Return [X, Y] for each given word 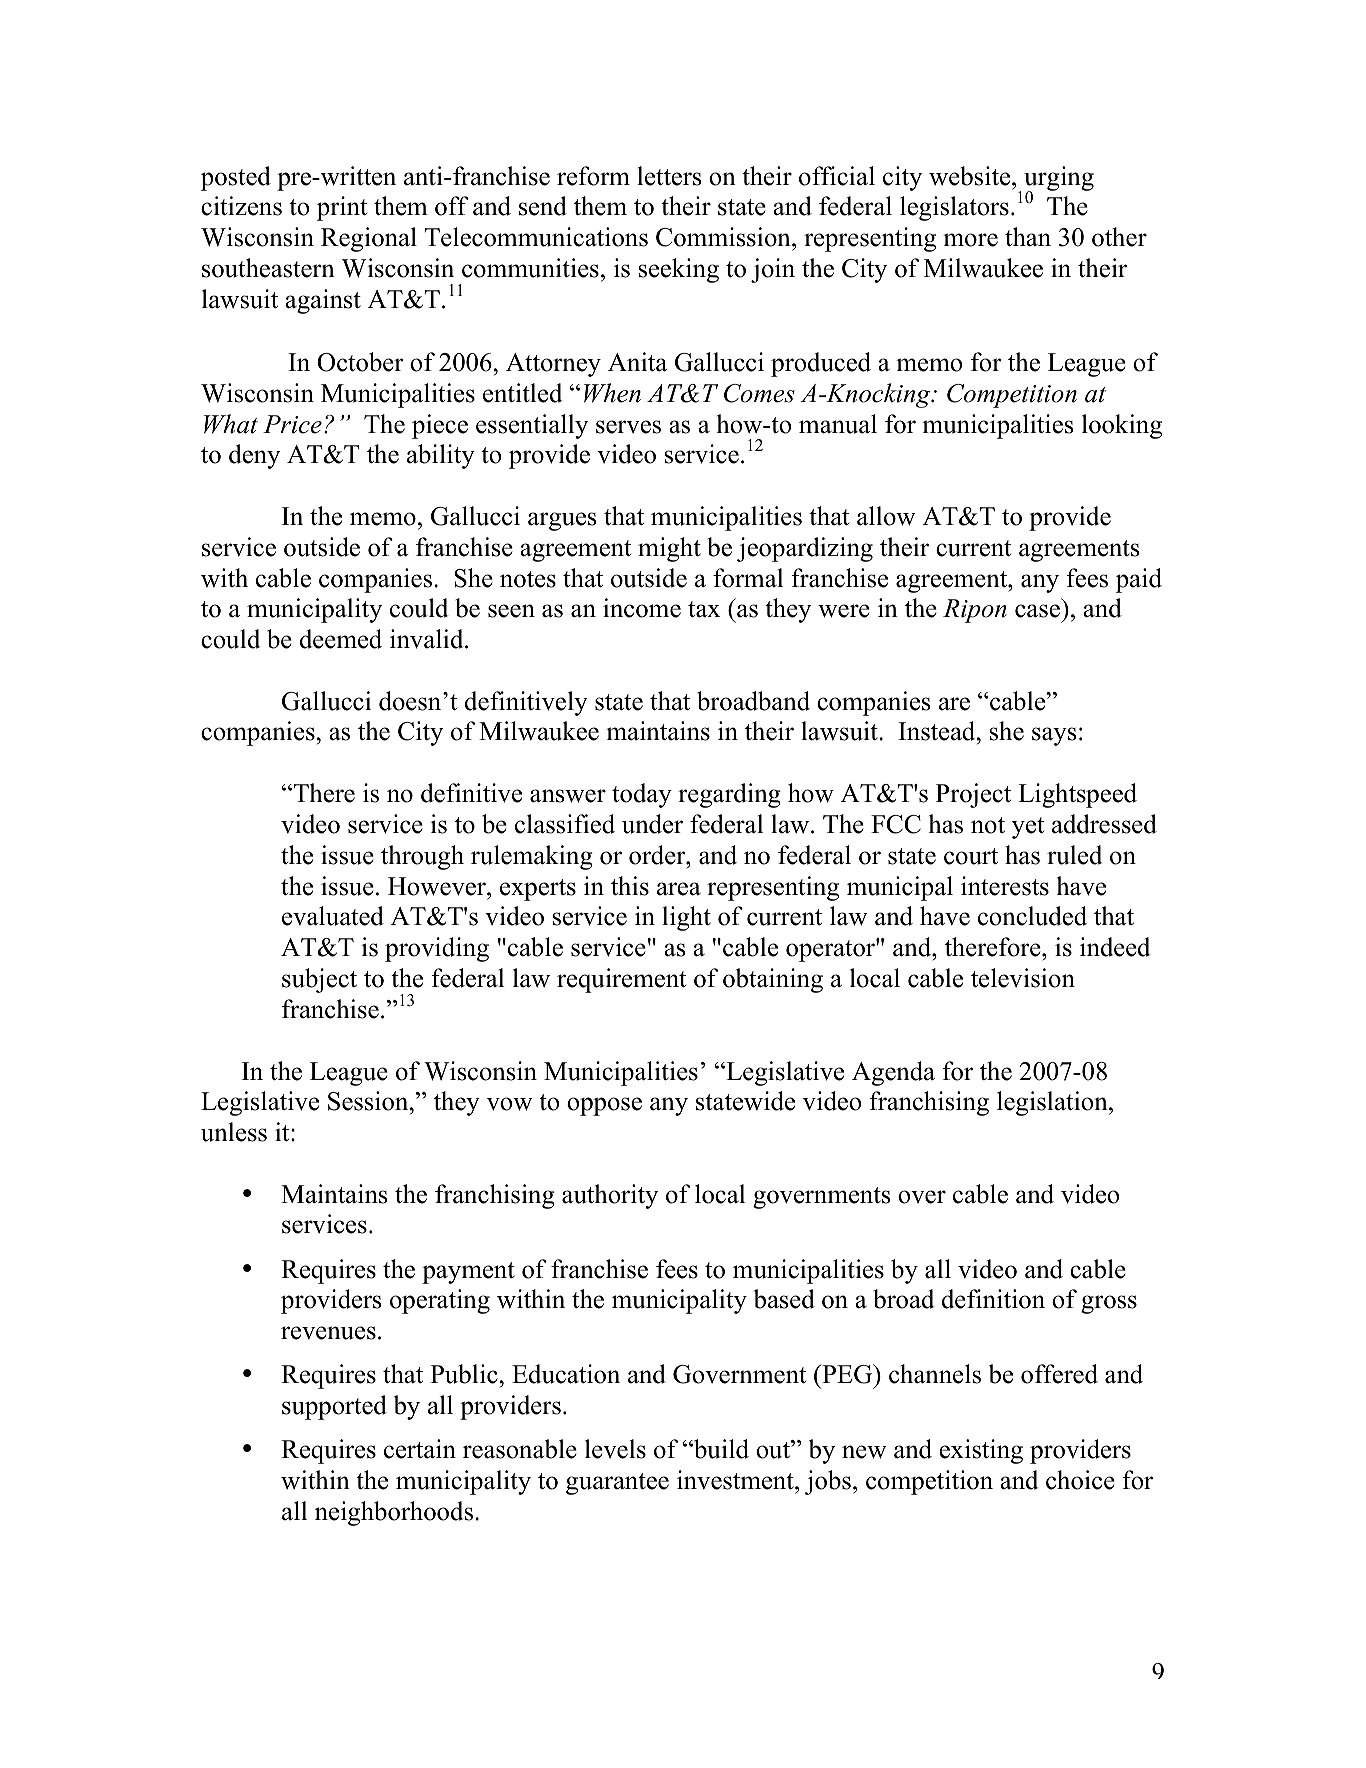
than [1028, 237]
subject [319, 980]
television [1023, 978]
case [1037, 611]
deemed [341, 639]
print [342, 208]
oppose [604, 1106]
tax [704, 609]
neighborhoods [394, 1513]
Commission [724, 238]
